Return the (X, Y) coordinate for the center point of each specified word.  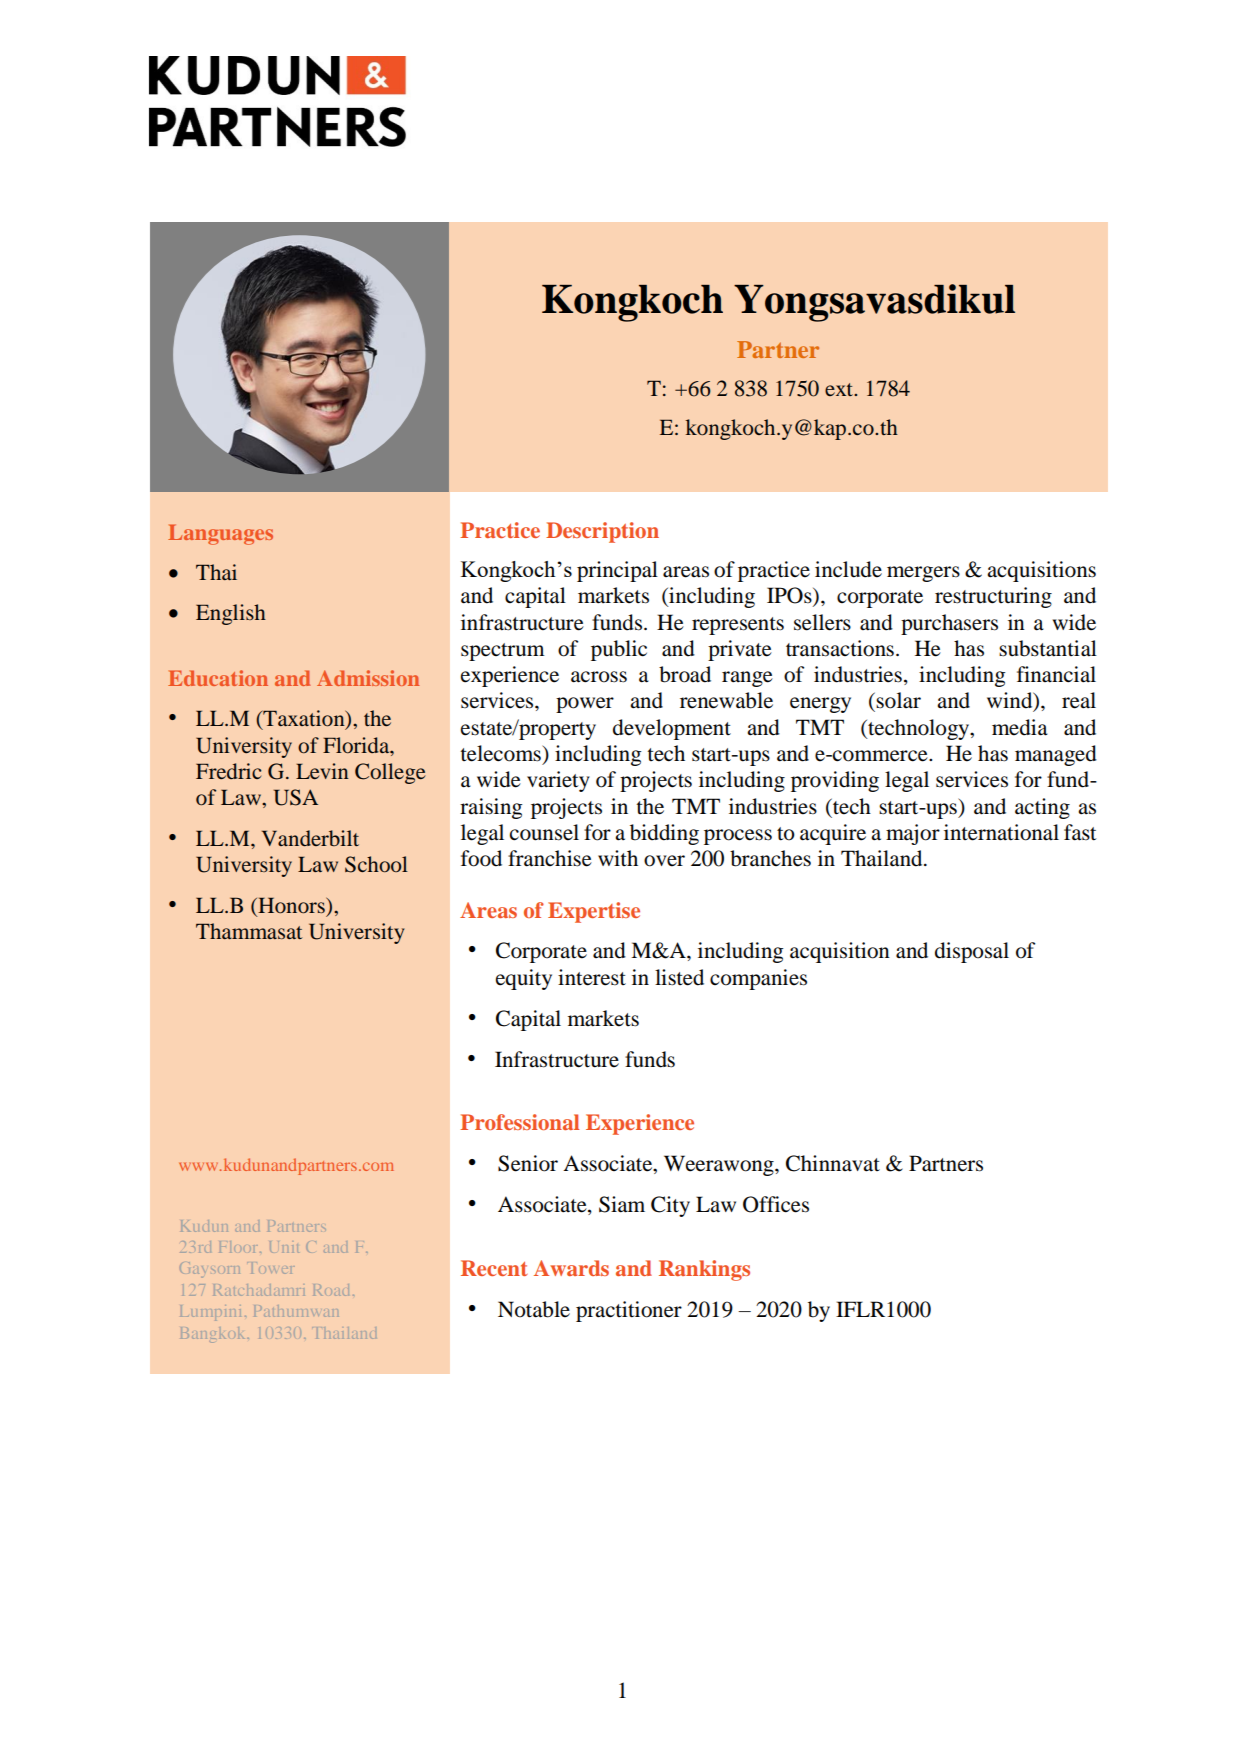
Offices (776, 1204)
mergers (923, 574)
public (619, 650)
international (1001, 832)
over (664, 861)
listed (679, 977)
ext (840, 389)
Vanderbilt (310, 838)
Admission (368, 678)
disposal (972, 952)
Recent (494, 1268)
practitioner (629, 1311)
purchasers (949, 624)
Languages (220, 534)
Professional (519, 1122)
